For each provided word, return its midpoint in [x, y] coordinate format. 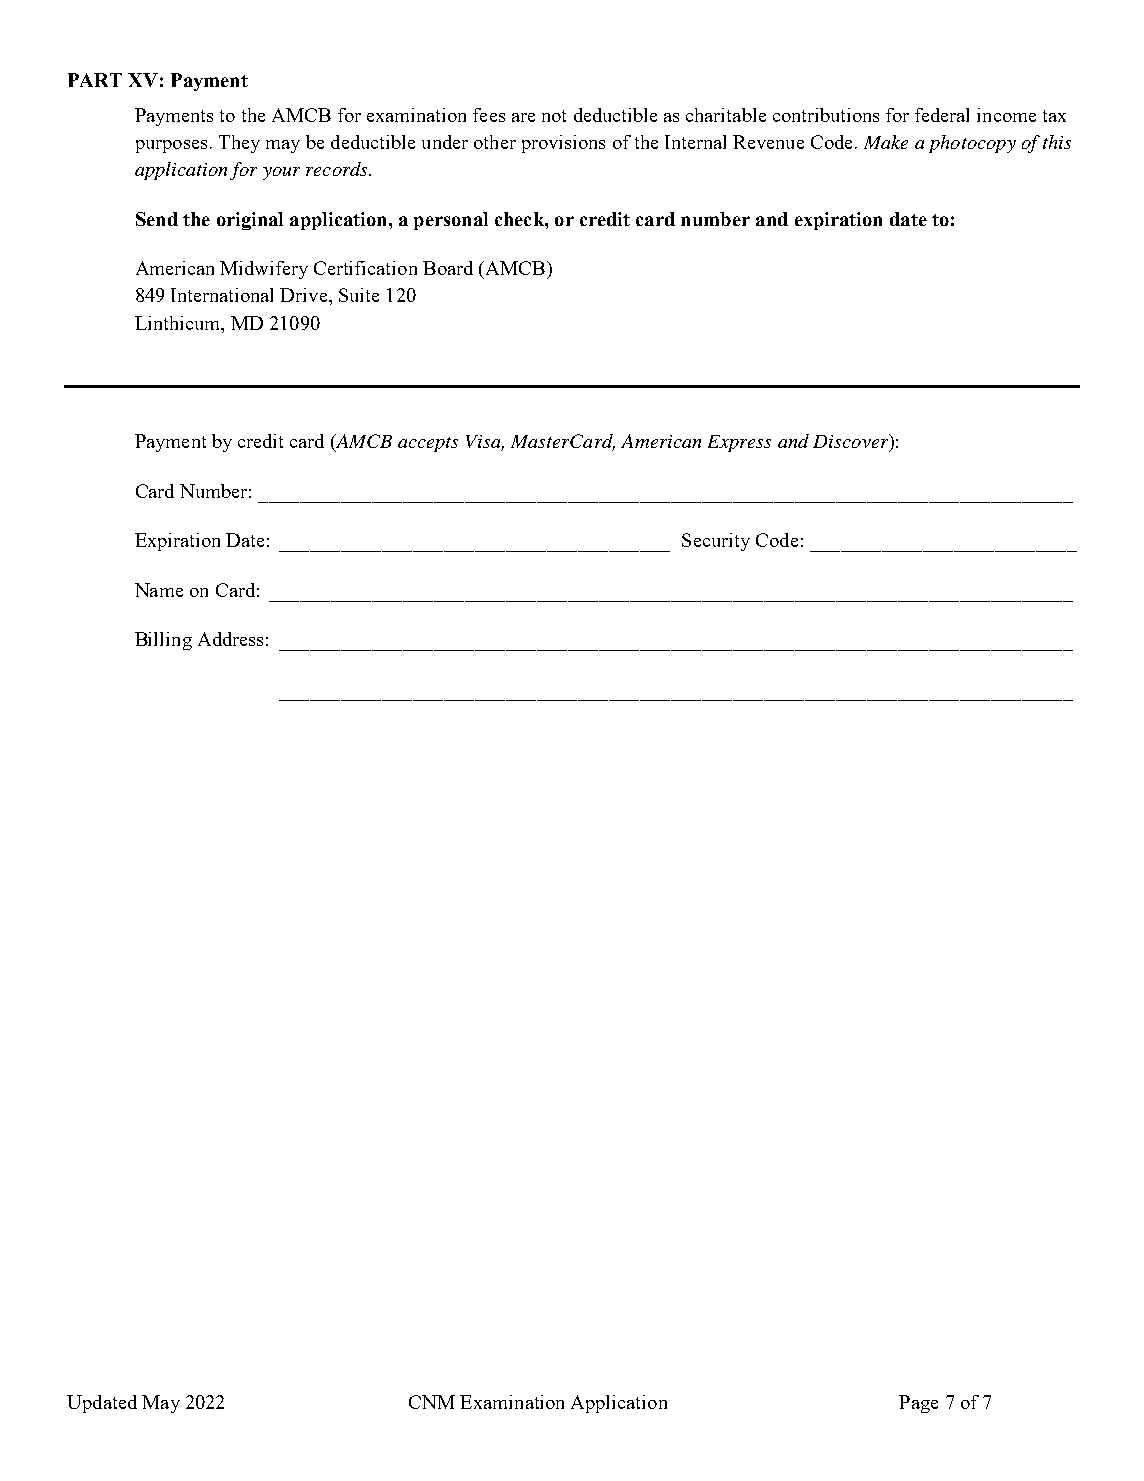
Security [716, 542]
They [239, 144]
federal [942, 115]
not [554, 116]
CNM [432, 1402]
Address [230, 639]
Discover [852, 442]
